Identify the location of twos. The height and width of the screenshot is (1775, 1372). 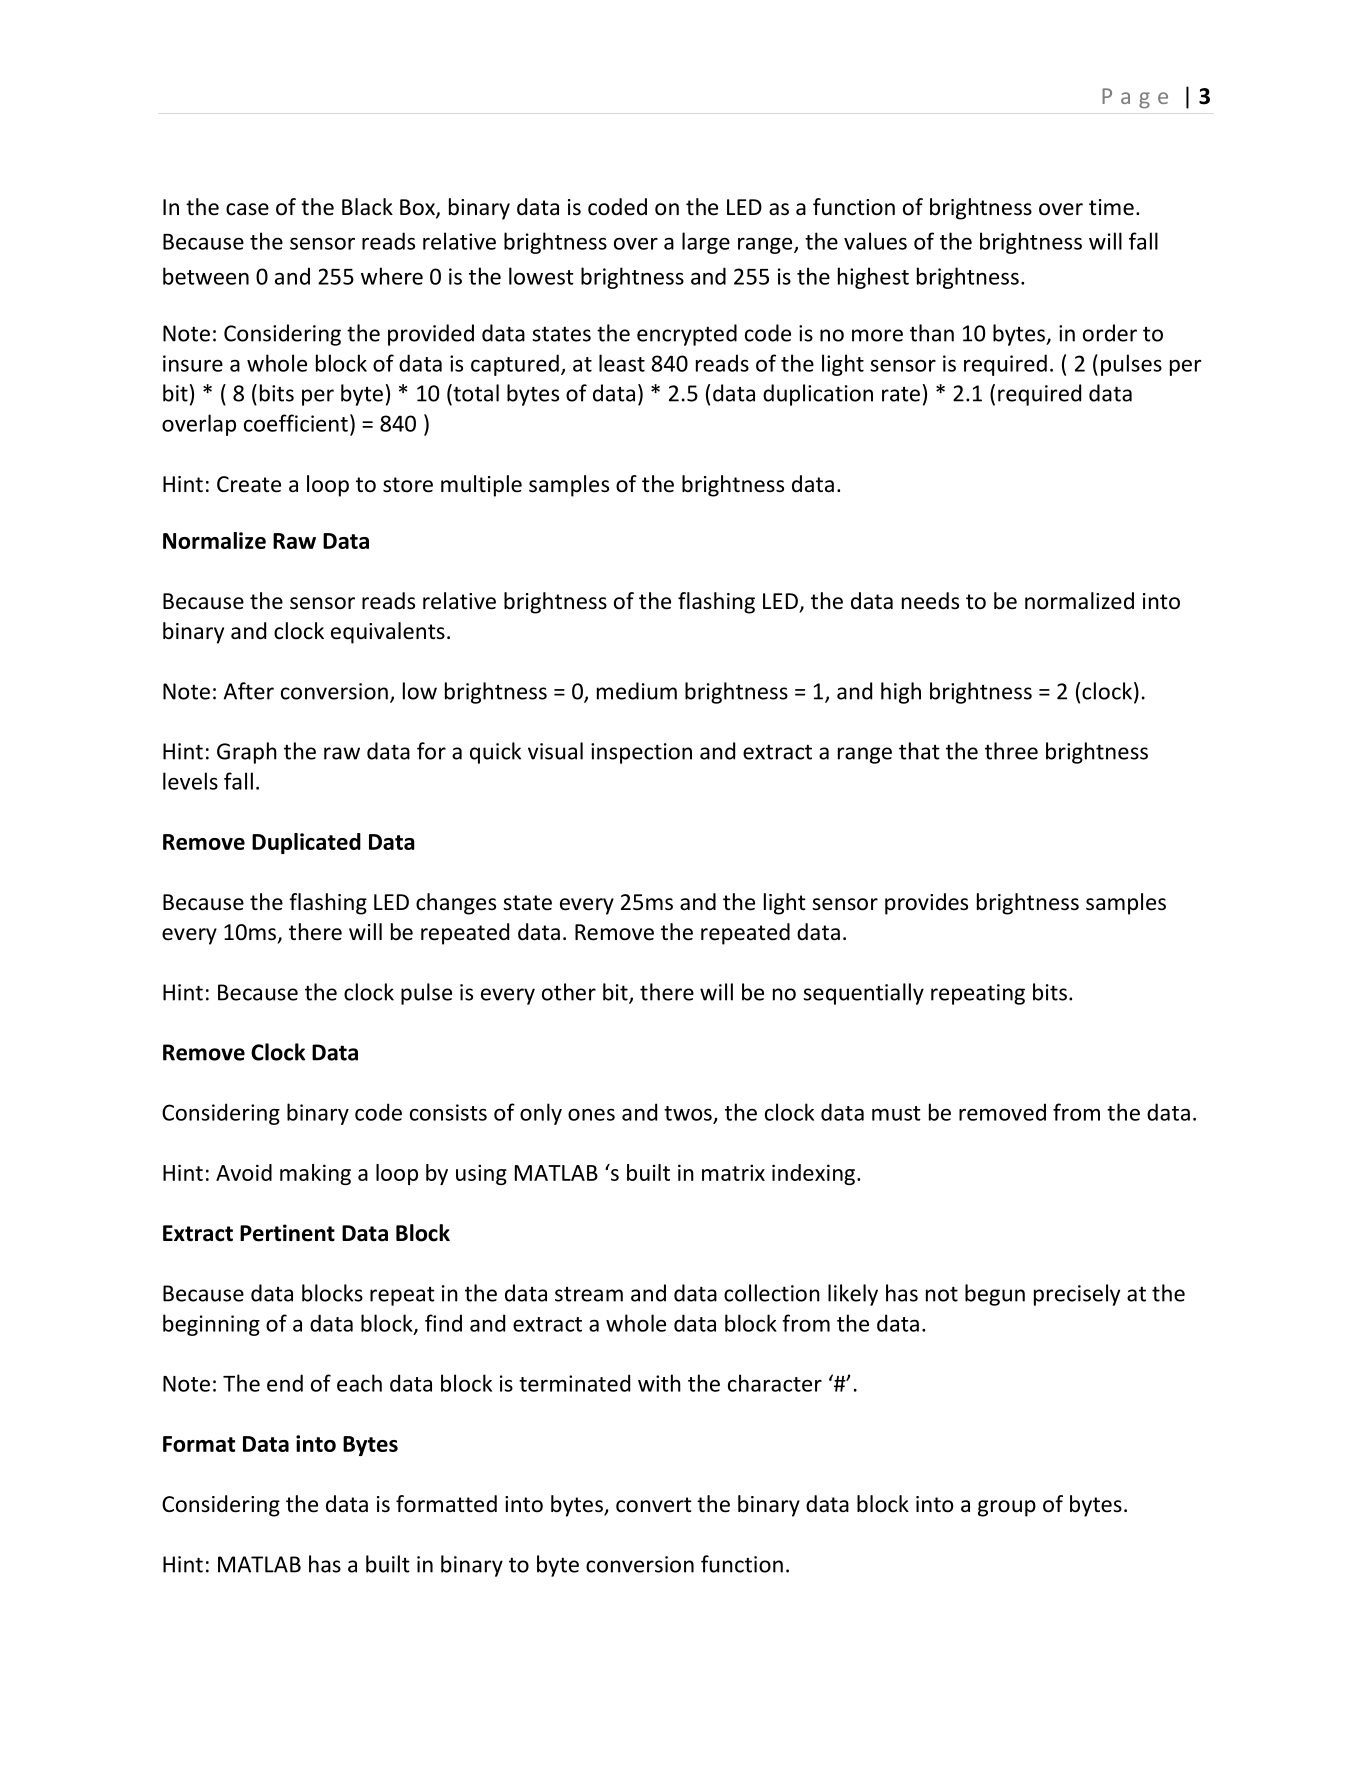
(688, 1113).
